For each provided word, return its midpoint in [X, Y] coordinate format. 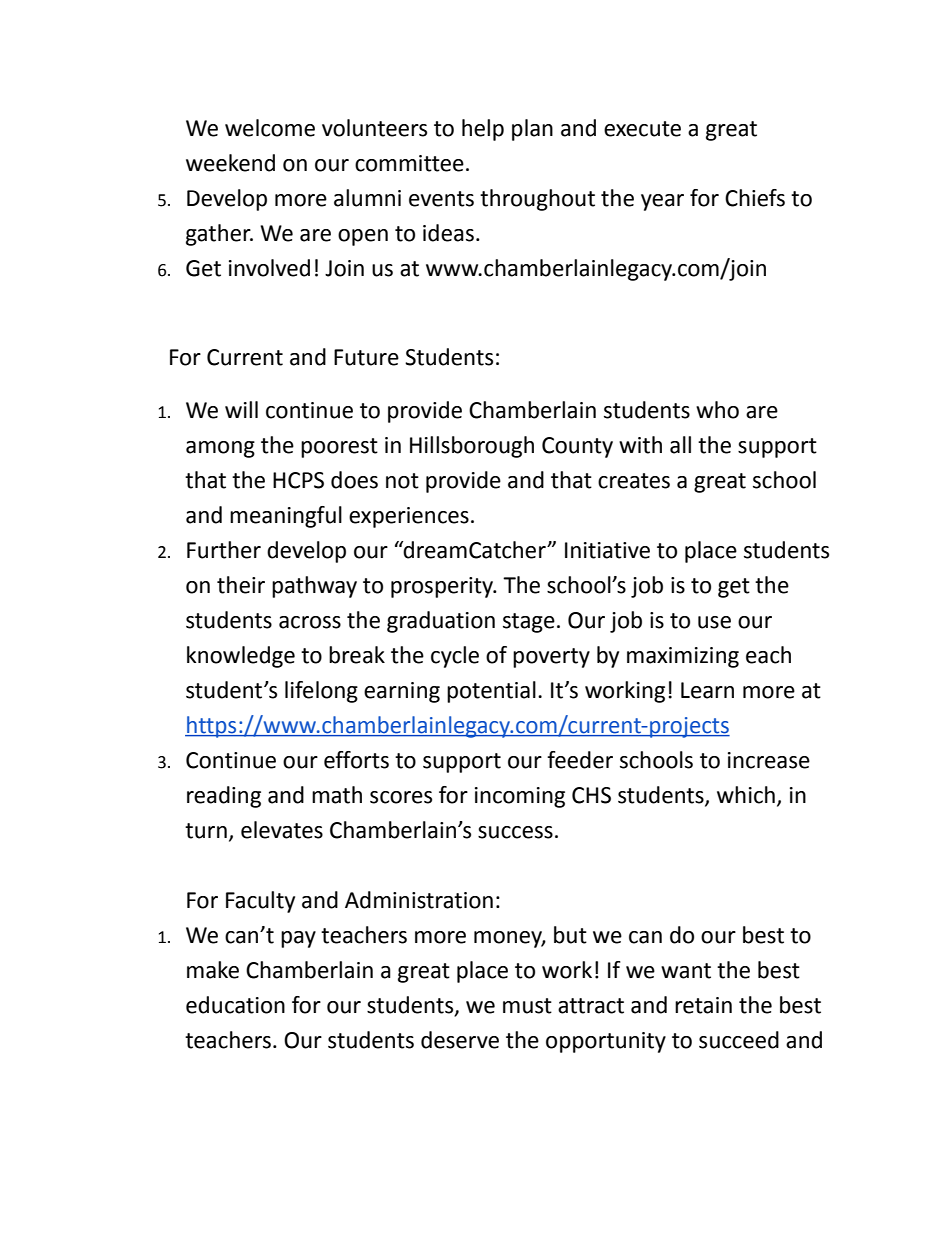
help [483, 130]
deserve [460, 1040]
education [235, 1005]
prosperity [443, 587]
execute [642, 129]
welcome [270, 128]
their [241, 585]
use [714, 622]
